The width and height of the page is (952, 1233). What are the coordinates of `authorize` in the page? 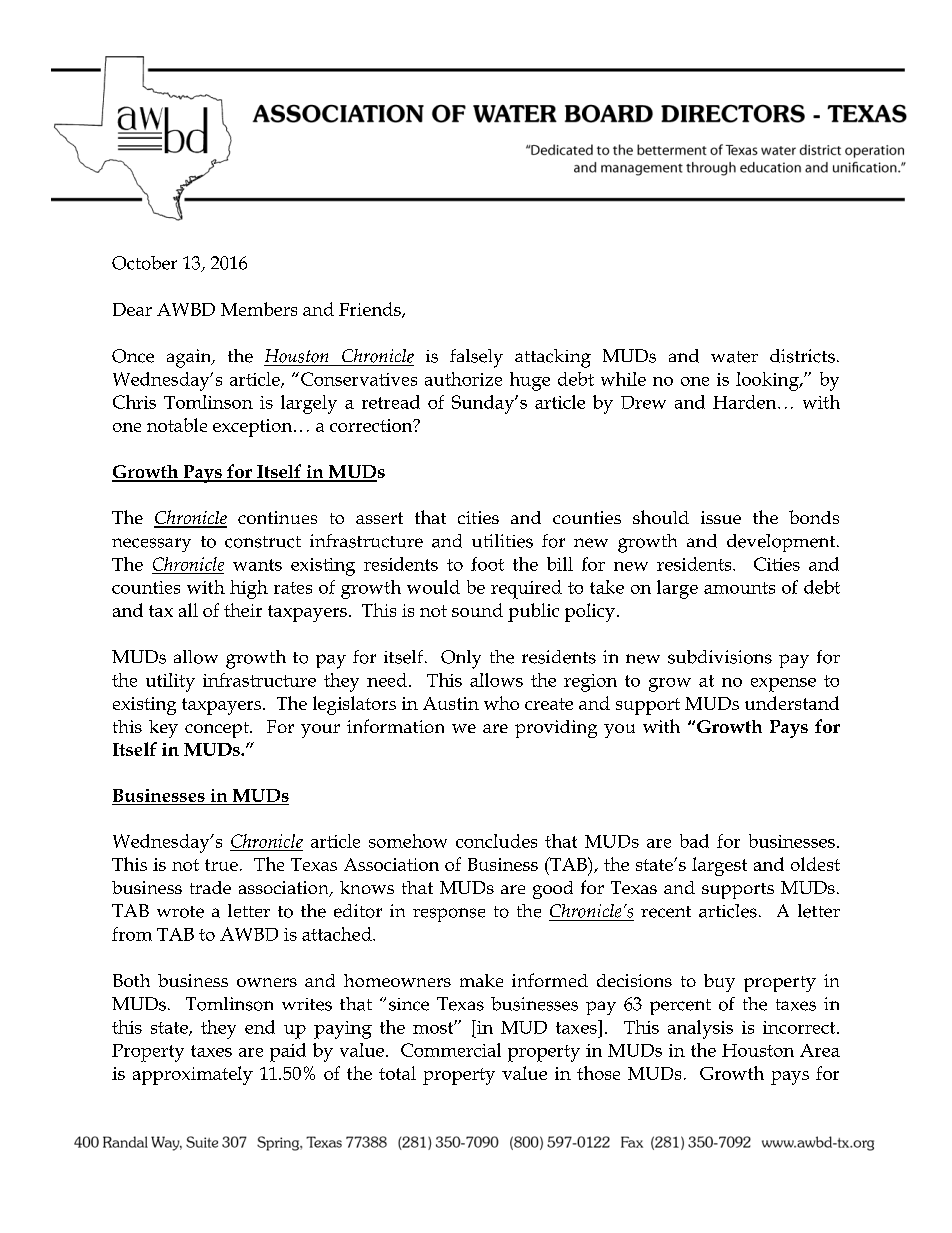 It's located at (463, 379).
